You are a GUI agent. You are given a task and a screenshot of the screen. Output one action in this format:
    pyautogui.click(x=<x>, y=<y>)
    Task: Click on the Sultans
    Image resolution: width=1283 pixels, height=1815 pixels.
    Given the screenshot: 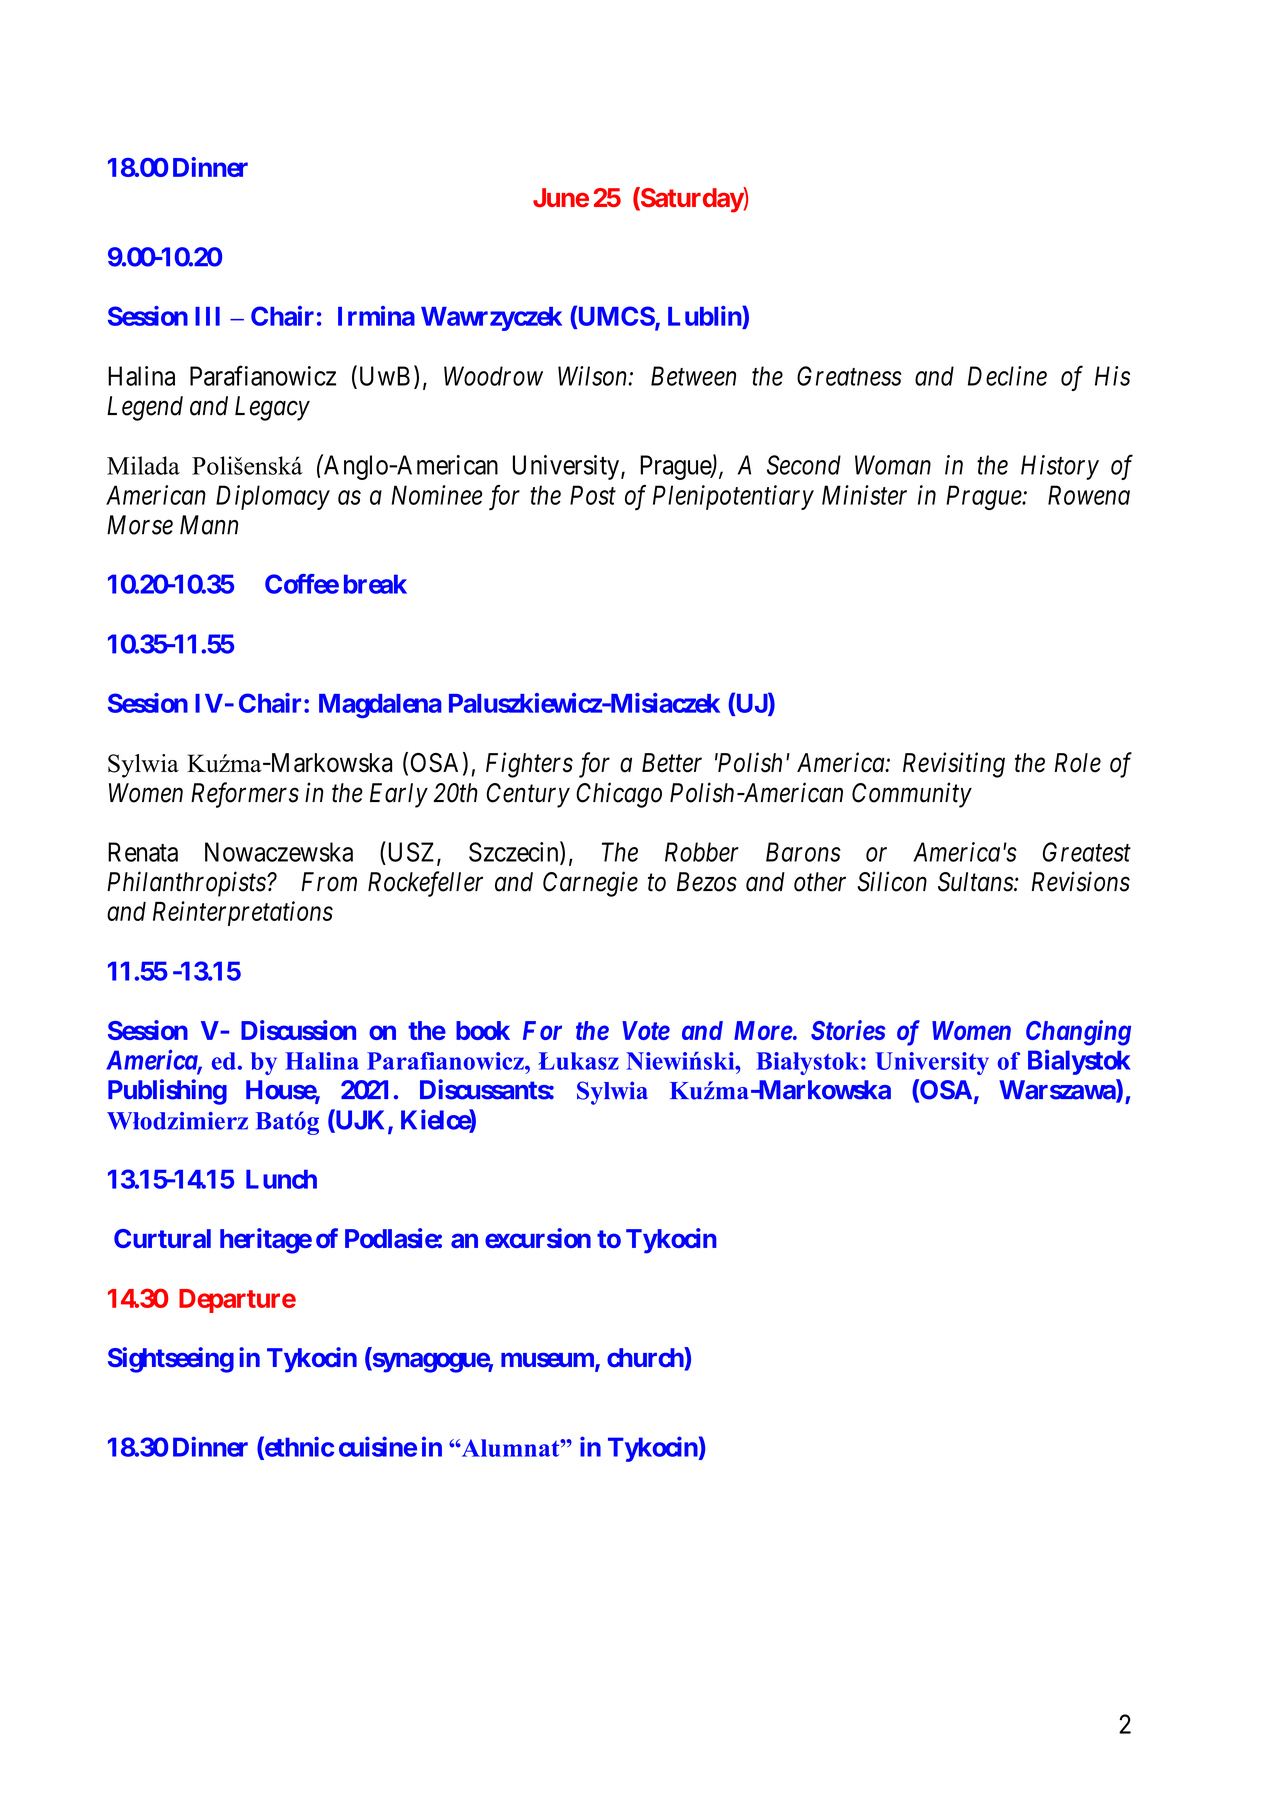 What is the action you would take?
    pyautogui.click(x=976, y=882)
